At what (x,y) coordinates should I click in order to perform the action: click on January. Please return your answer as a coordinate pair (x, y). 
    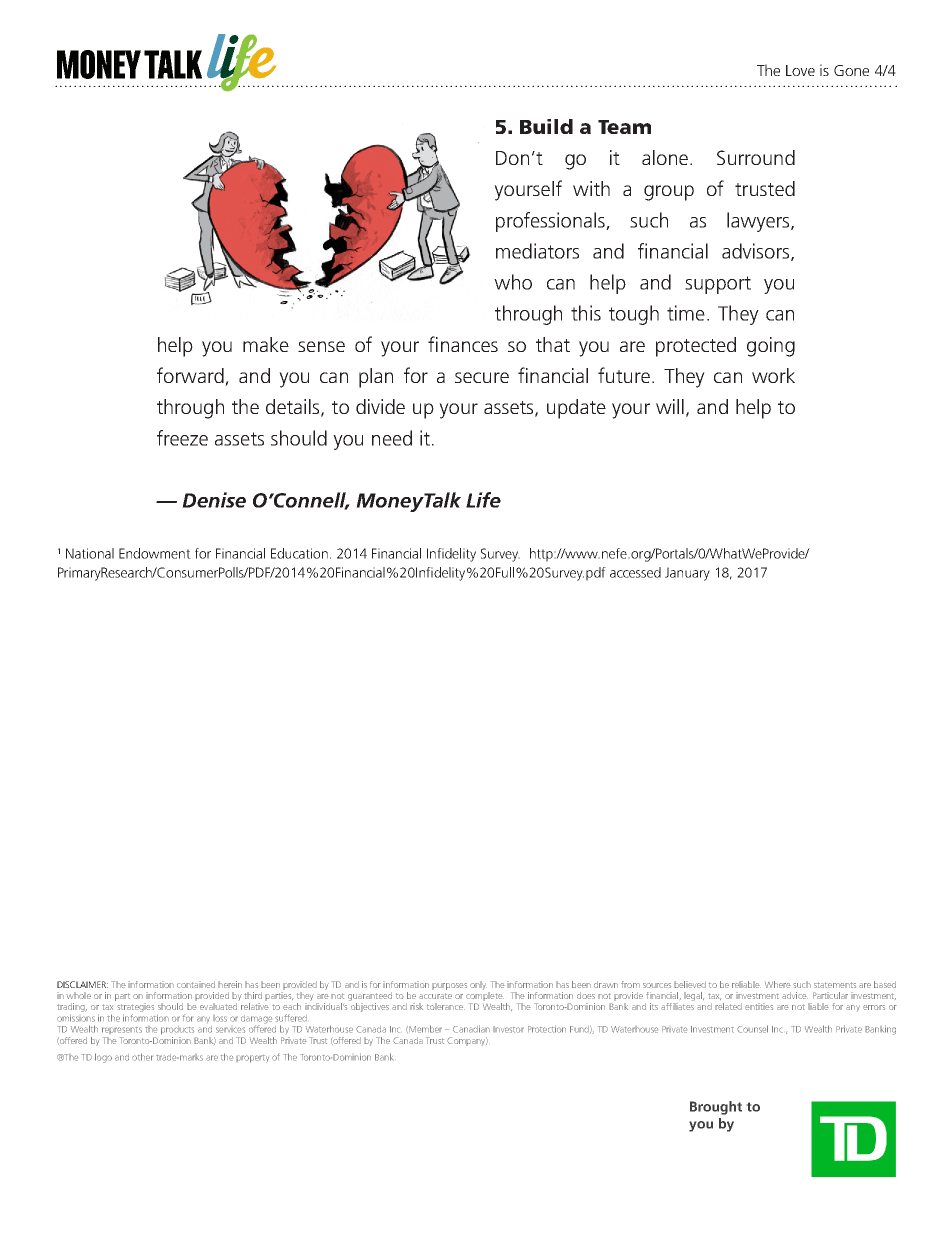
    Looking at the image, I should click on (687, 574).
